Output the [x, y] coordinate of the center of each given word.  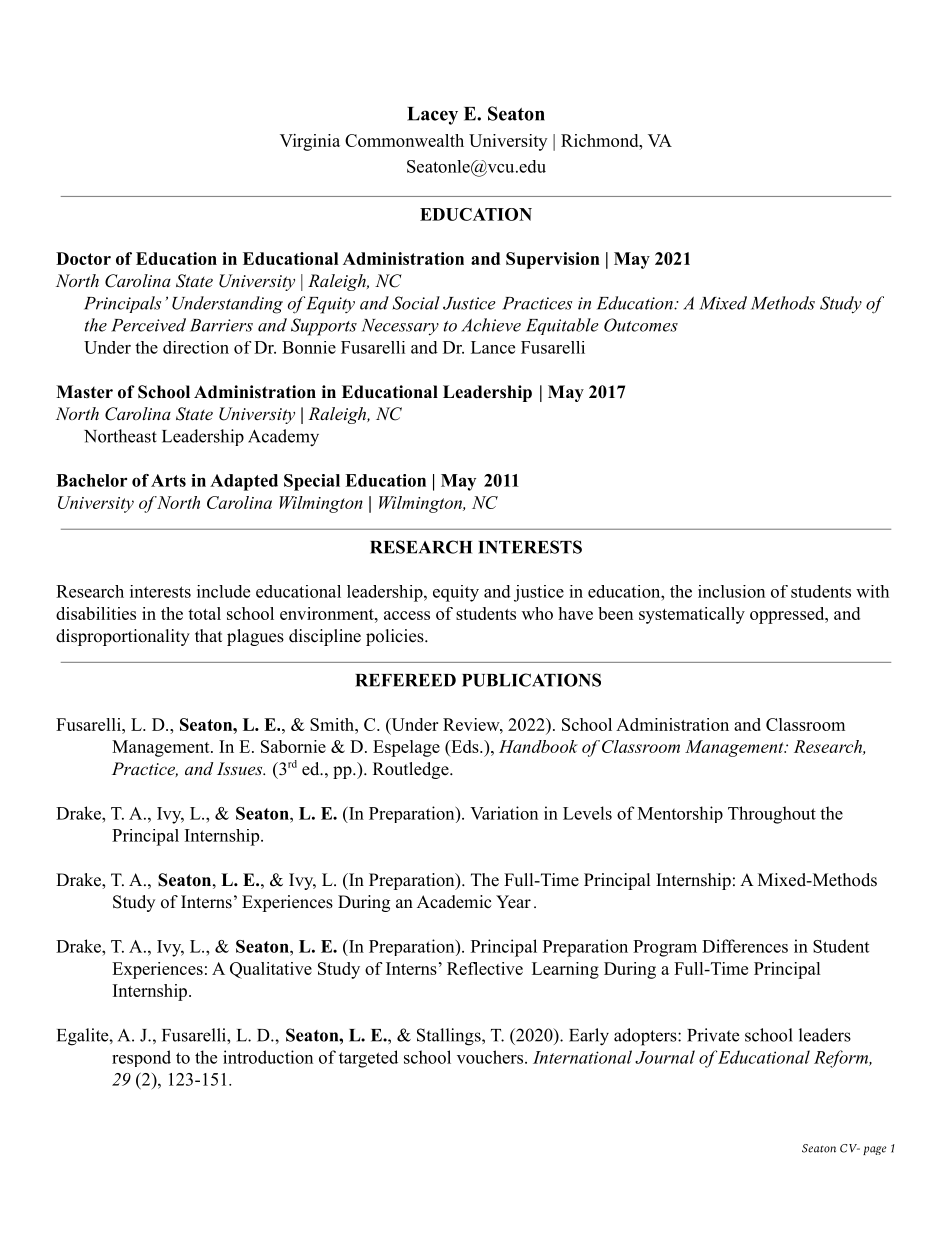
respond [141, 1058]
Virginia [310, 142]
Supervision [553, 260]
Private [713, 1035]
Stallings [450, 1037]
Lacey [432, 116]
